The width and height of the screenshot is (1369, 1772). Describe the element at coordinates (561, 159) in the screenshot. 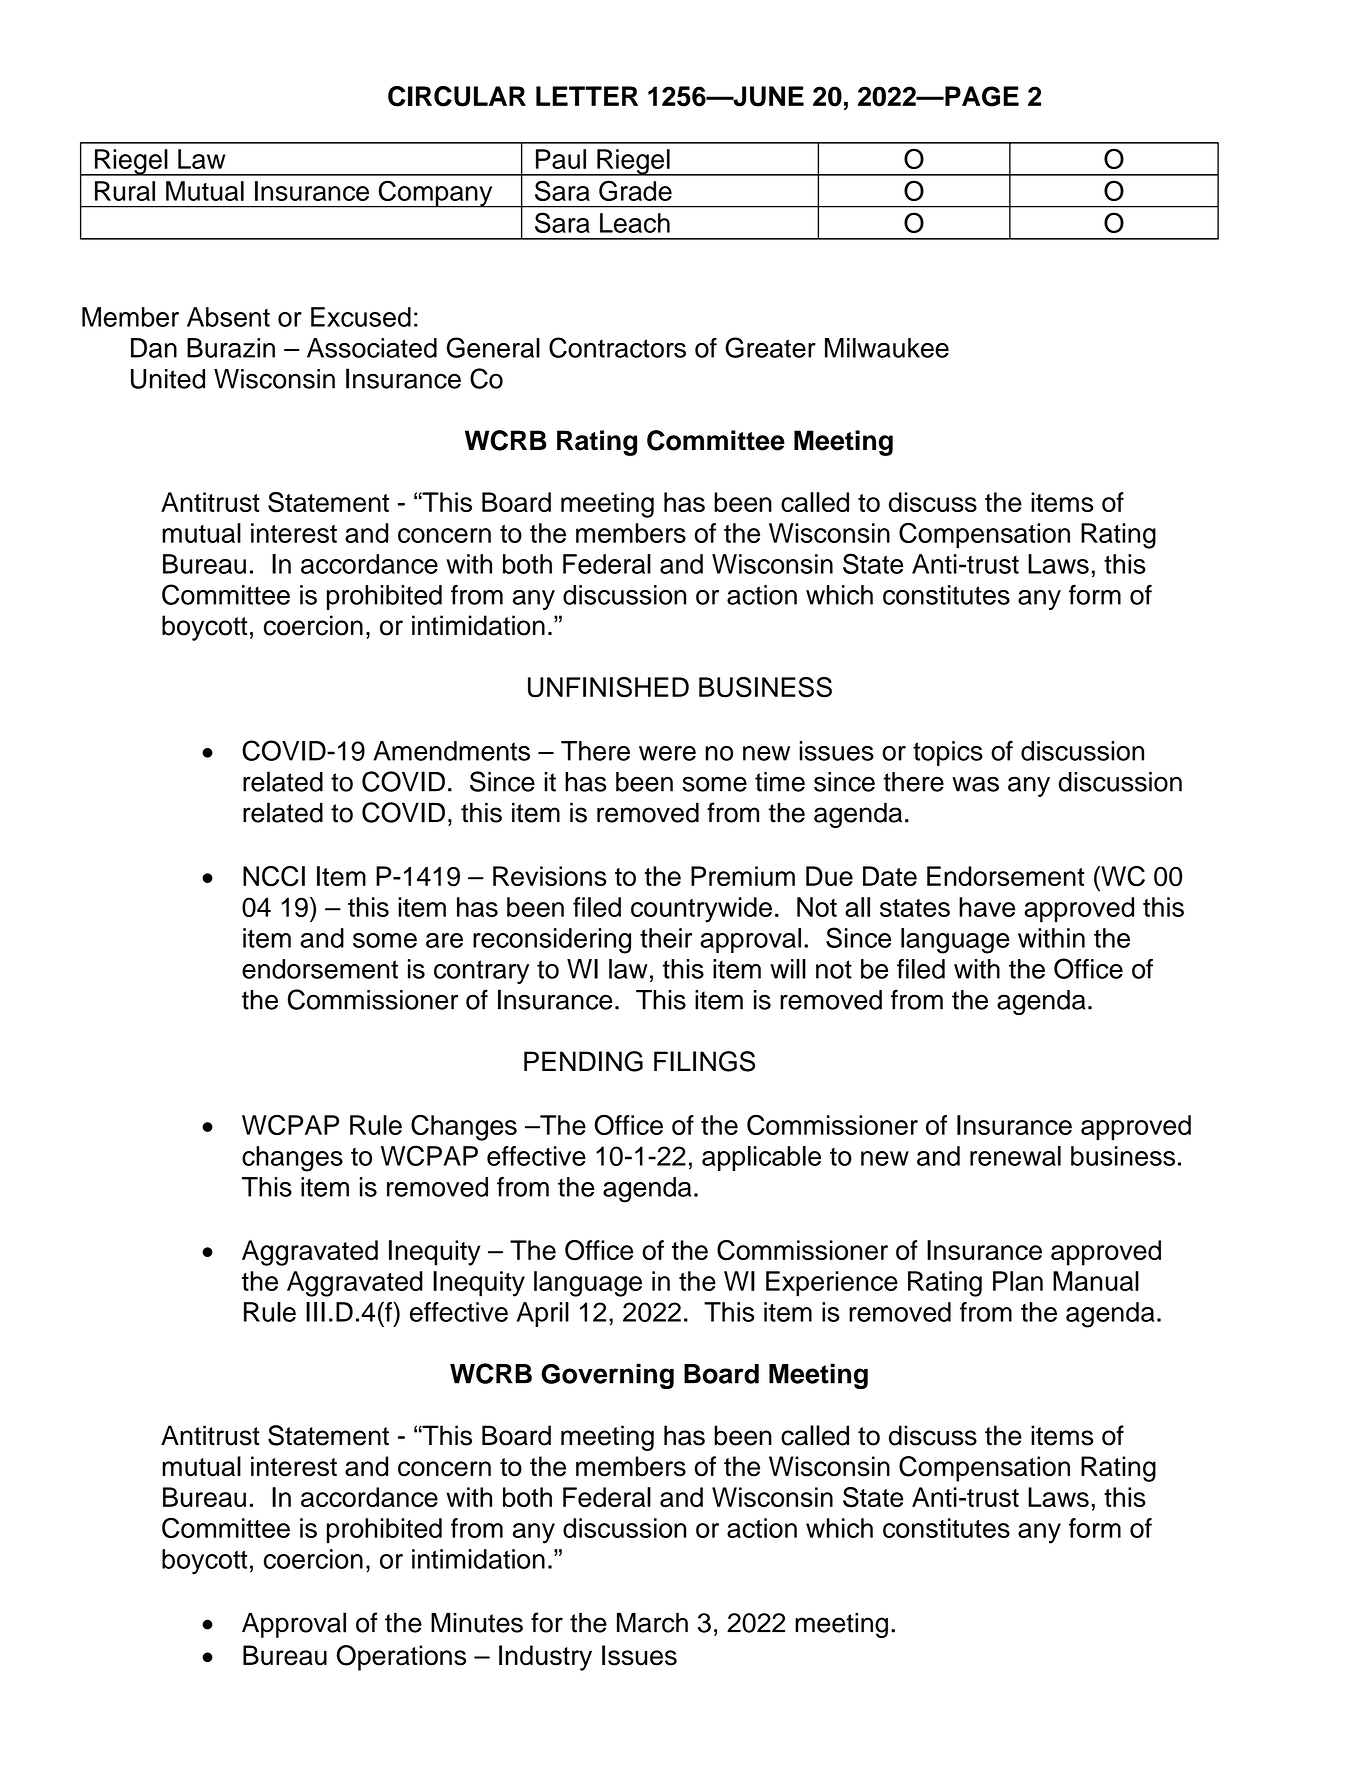

I see `Paul` at that location.
